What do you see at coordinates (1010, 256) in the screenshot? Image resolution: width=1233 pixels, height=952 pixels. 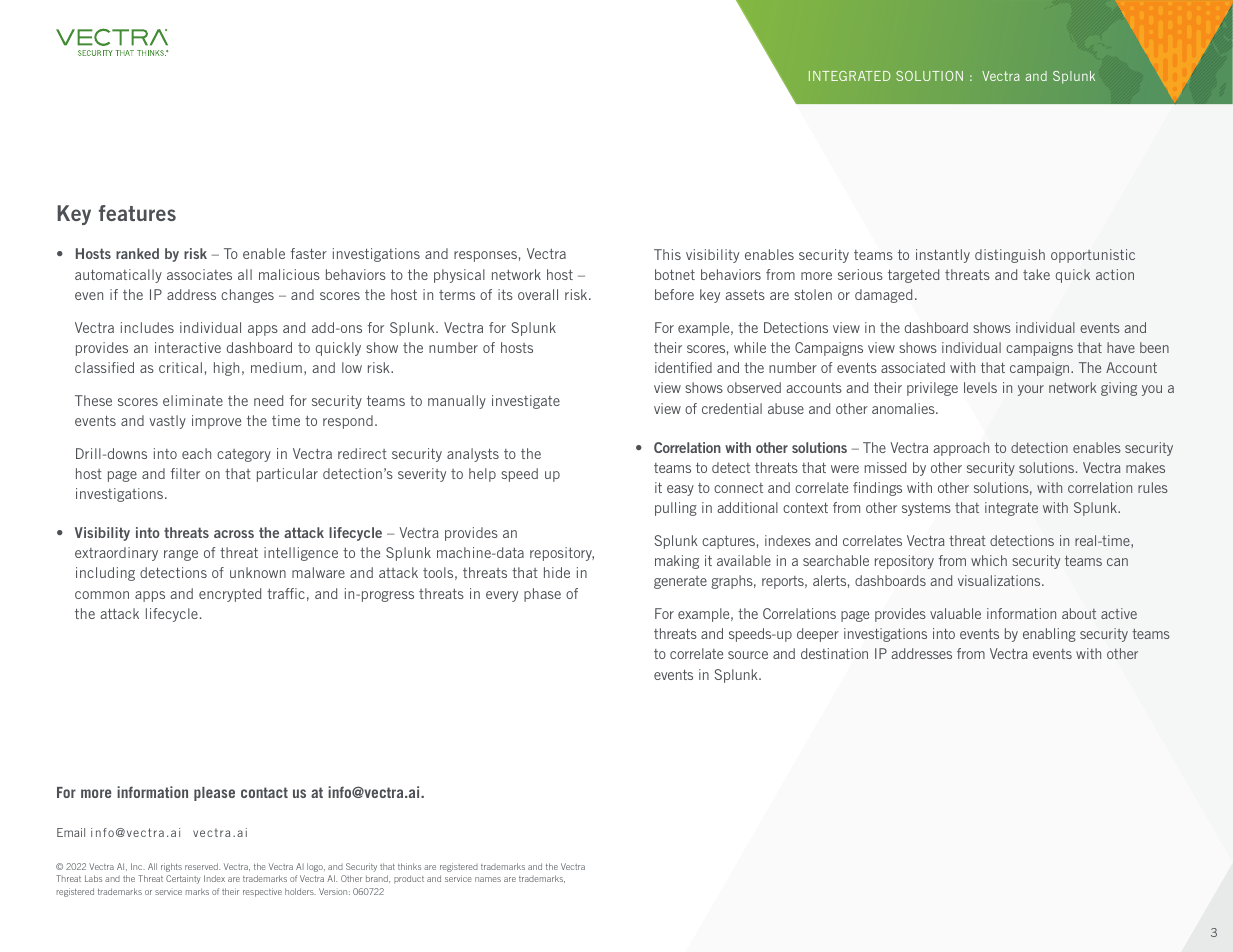 I see `distinguish` at bounding box center [1010, 256].
